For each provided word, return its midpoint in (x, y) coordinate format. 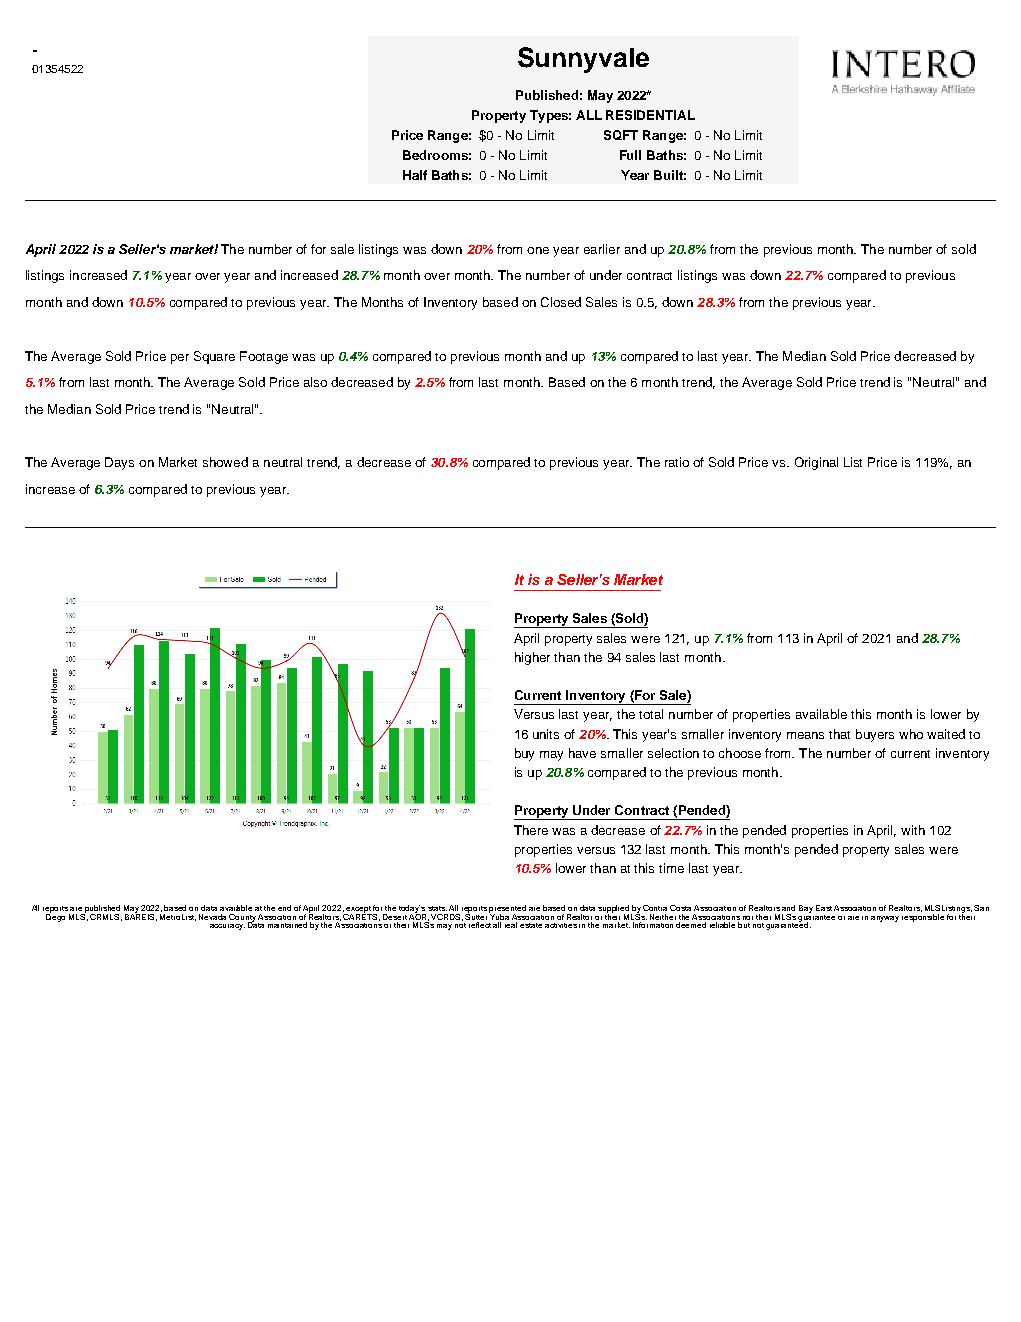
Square (214, 357)
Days (119, 463)
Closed (561, 302)
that (839, 734)
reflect (480, 925)
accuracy (227, 927)
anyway (885, 919)
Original (816, 463)
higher (532, 658)
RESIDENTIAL (650, 115)
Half (415, 175)
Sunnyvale (583, 60)
